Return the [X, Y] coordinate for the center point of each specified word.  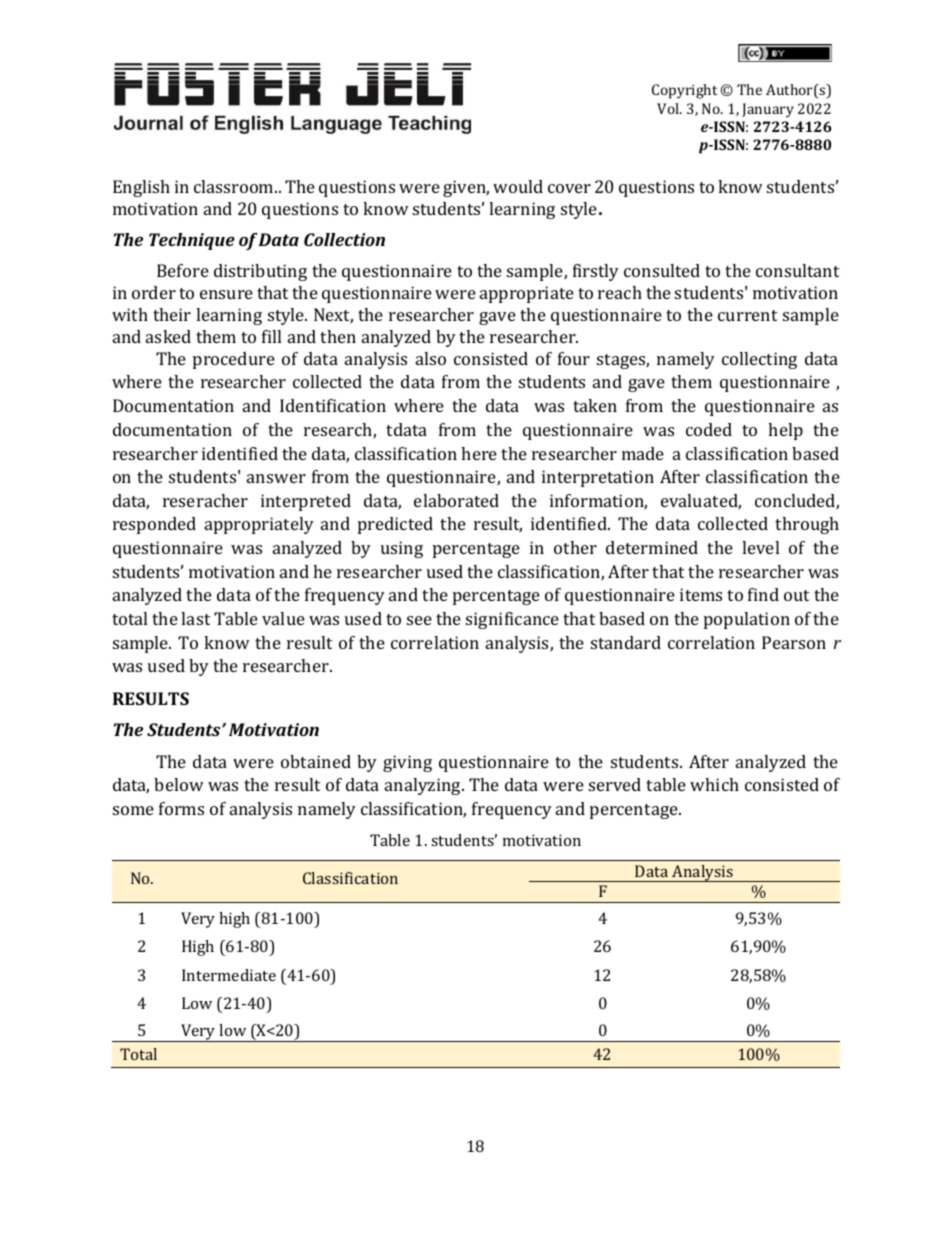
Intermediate [229, 975]
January [768, 110]
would [518, 186]
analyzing [424, 786]
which [714, 784]
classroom [235, 186]
